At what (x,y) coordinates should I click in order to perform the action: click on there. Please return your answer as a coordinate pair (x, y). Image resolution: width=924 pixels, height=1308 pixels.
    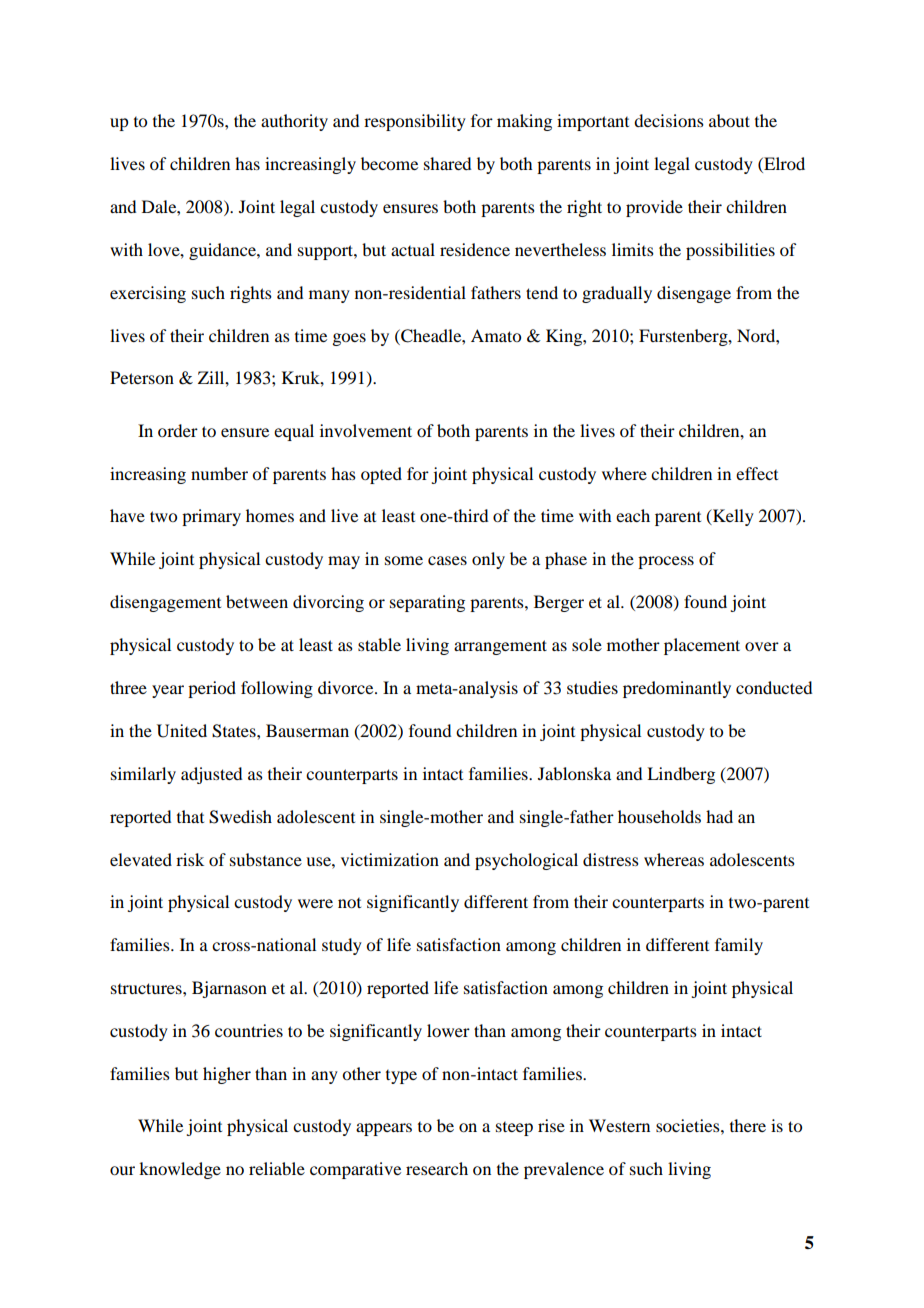
    Looking at the image, I should click on (748, 1125).
